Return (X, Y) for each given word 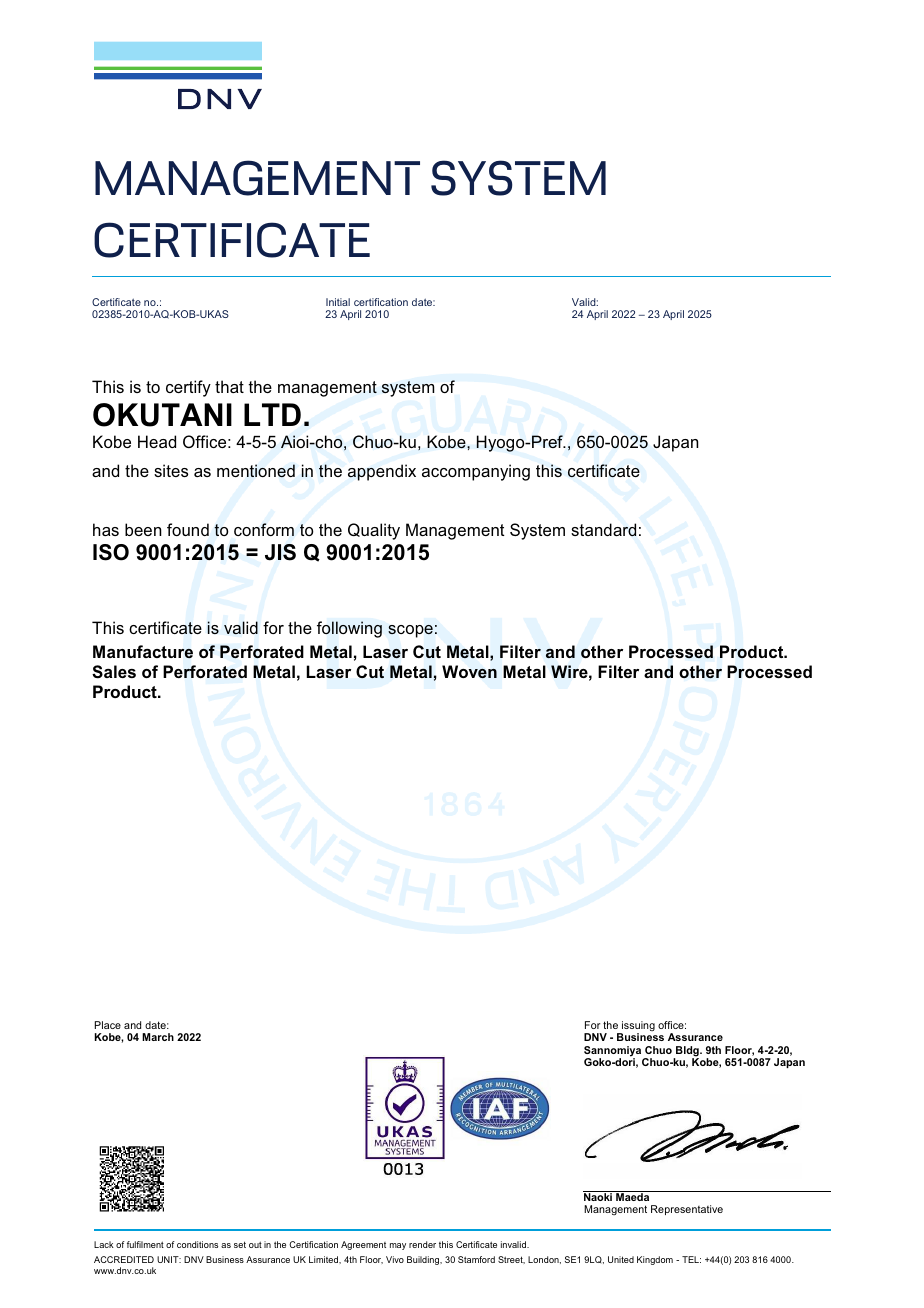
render (422, 1244)
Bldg (687, 1052)
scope (410, 631)
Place (108, 1025)
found (188, 529)
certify (188, 388)
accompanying (476, 472)
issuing (637, 1027)
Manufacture (143, 652)
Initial (338, 302)
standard (603, 529)
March (158, 1037)
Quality (374, 531)
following (349, 629)
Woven (469, 672)
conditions (197, 1244)
